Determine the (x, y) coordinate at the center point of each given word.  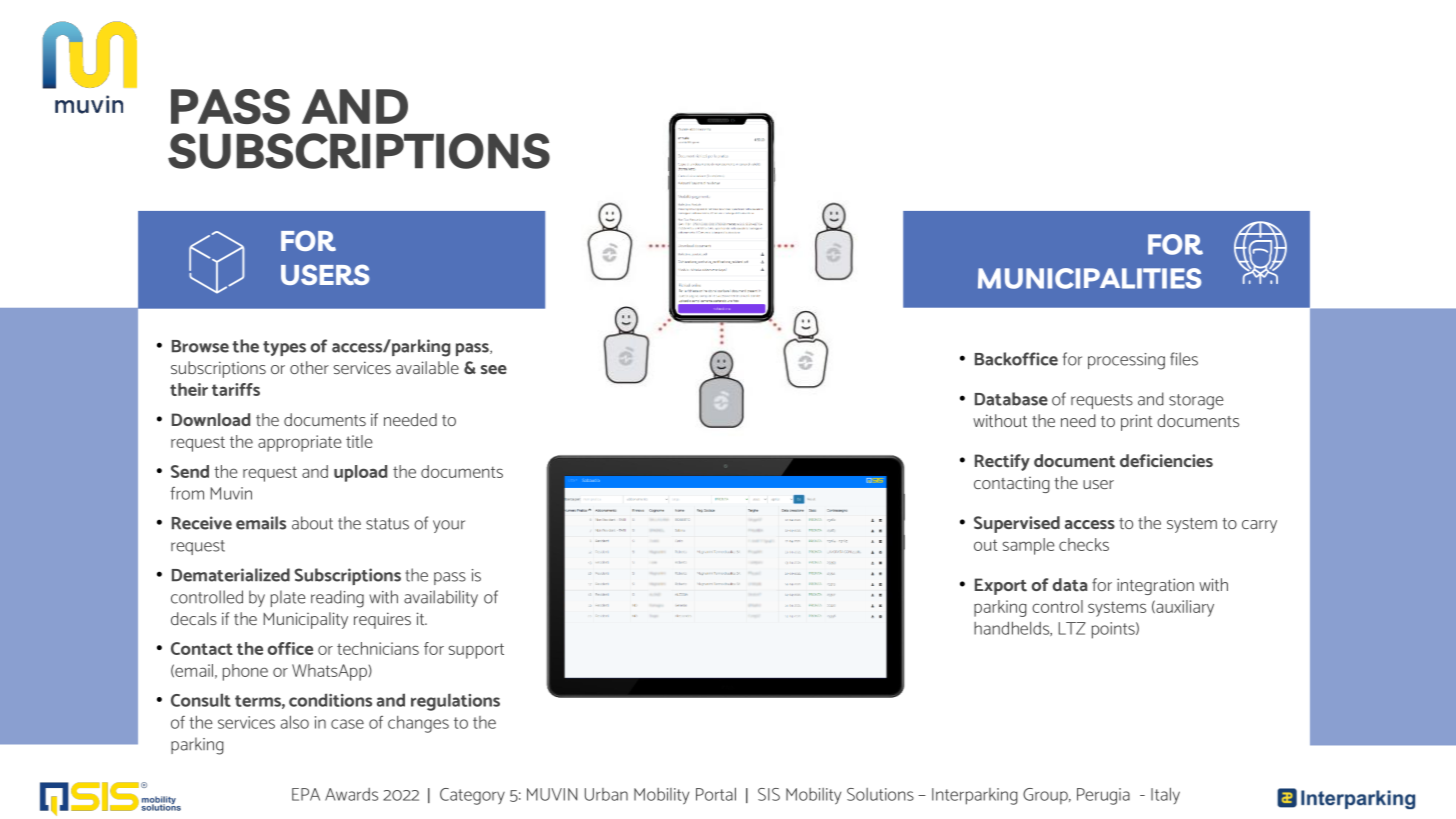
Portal (716, 794)
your (449, 526)
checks (1084, 544)
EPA (306, 794)
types (284, 348)
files (1184, 359)
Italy (1165, 795)
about (312, 523)
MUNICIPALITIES (1089, 278)
